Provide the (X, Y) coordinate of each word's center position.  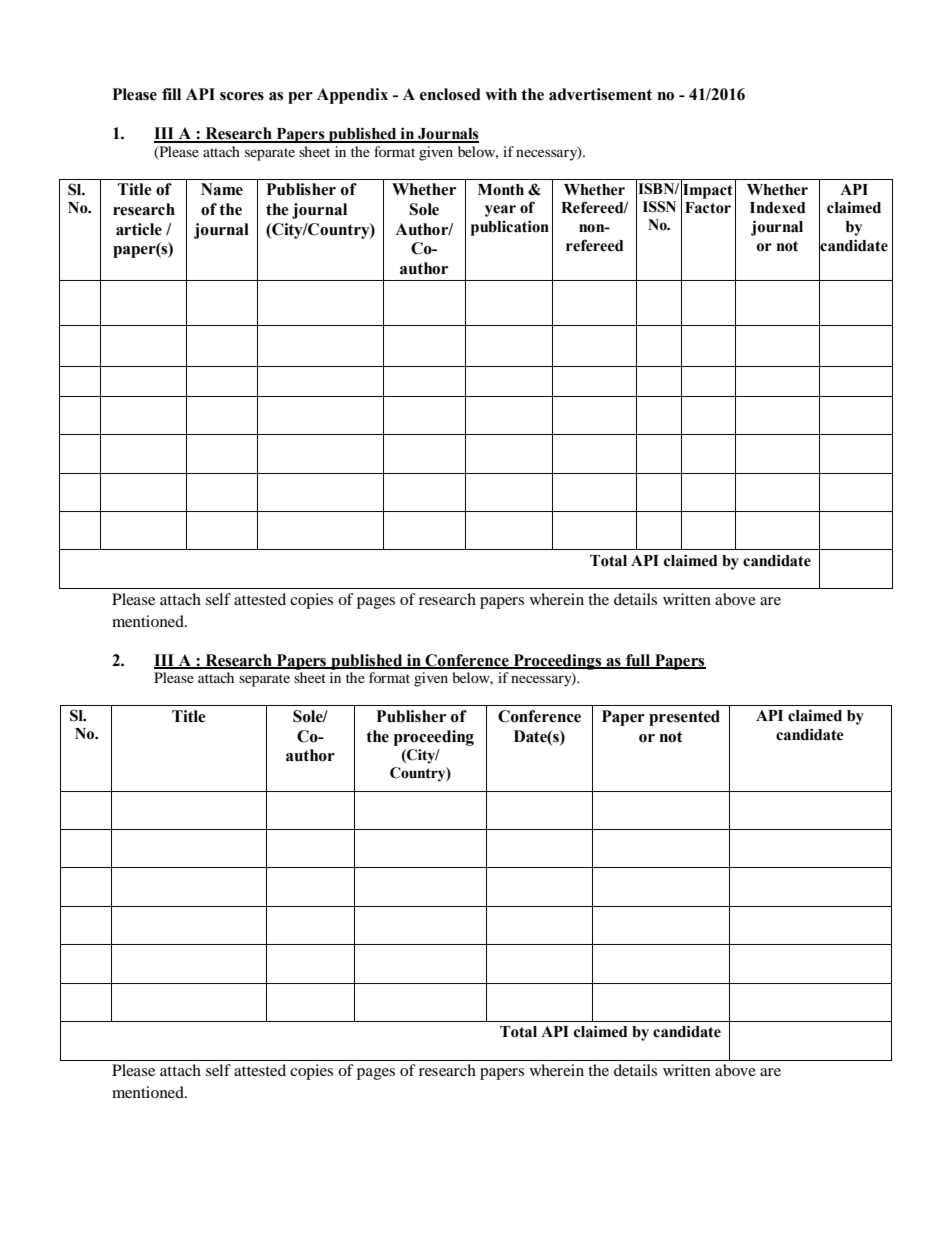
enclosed (450, 94)
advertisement (600, 94)
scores (242, 96)
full (638, 661)
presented (684, 718)
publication (510, 228)
